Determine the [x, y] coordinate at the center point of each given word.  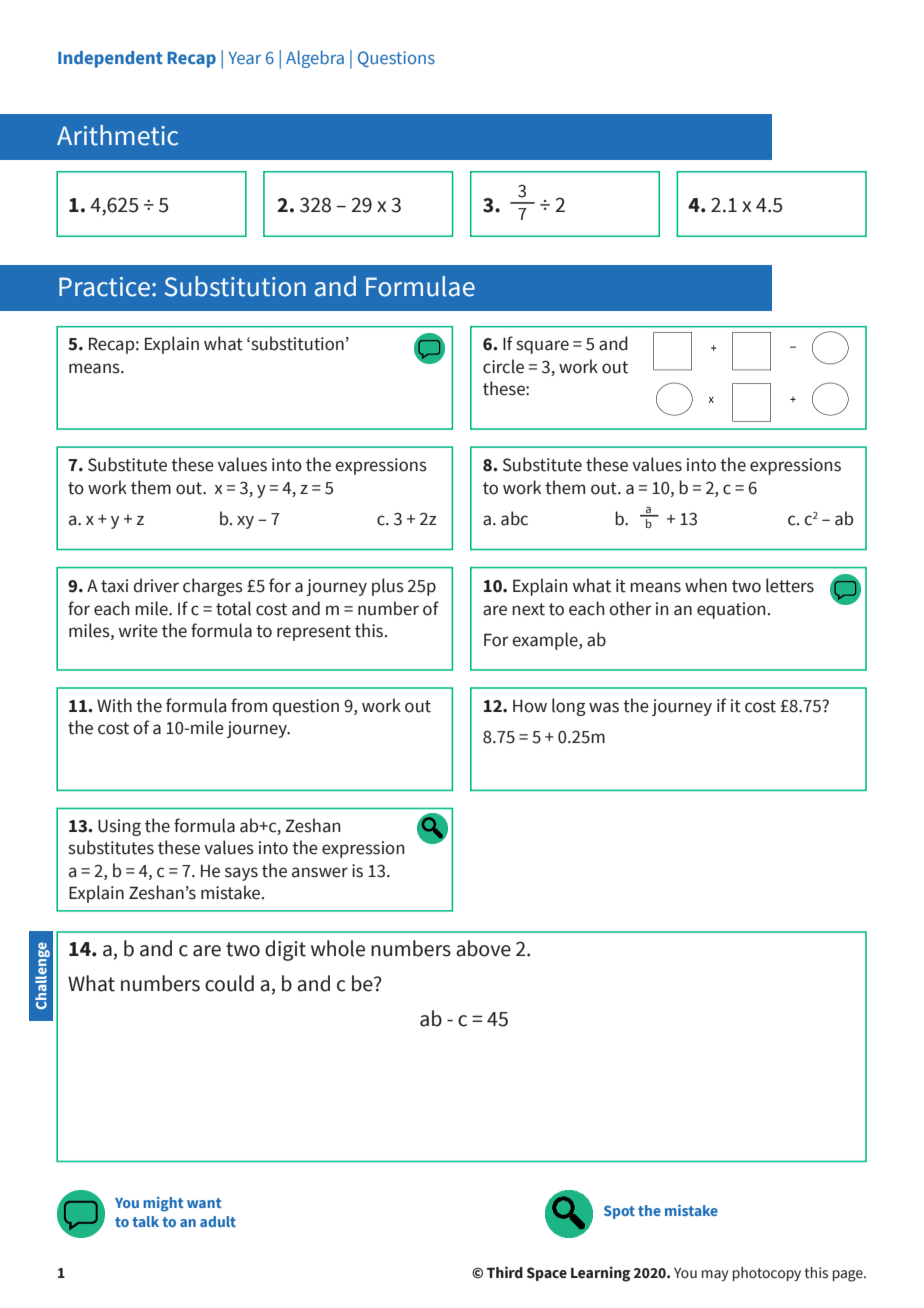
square [543, 347]
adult [218, 1221]
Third [505, 1272]
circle [503, 366]
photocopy [767, 1274]
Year [244, 58]
